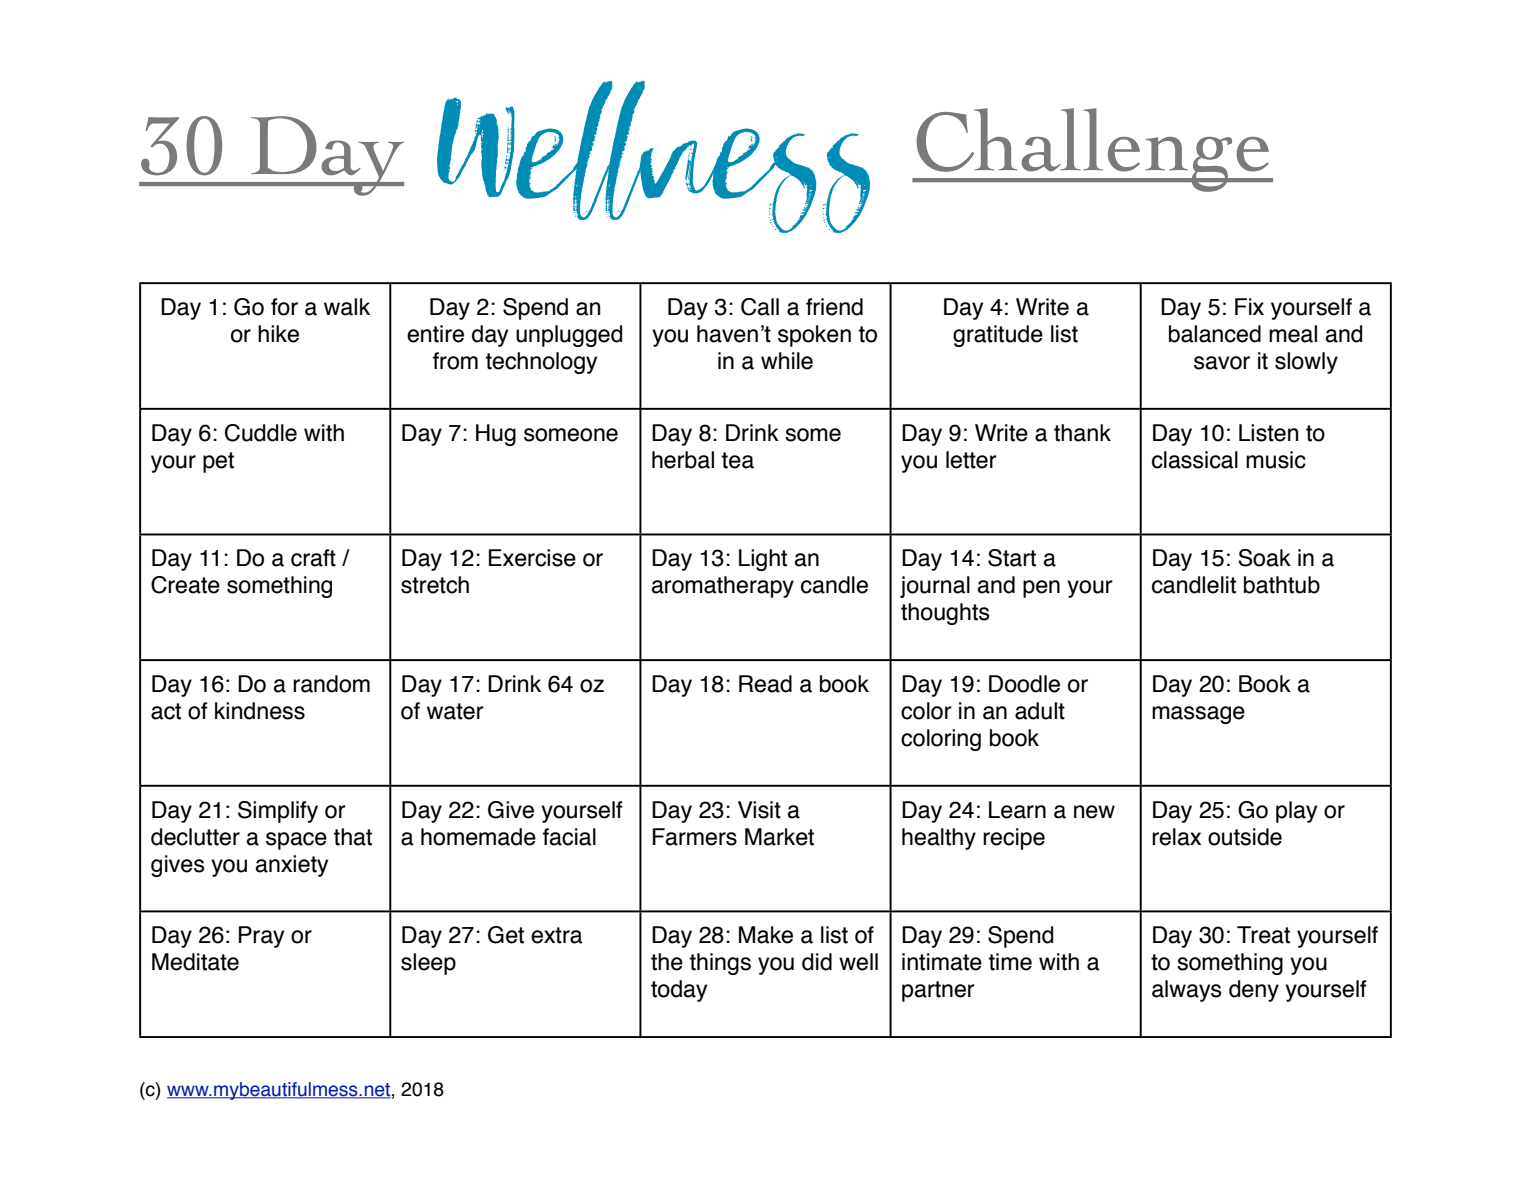 This document has height=1183, width=1531. Describe the element at coordinates (1187, 991) in the document. I see `always` at that location.
